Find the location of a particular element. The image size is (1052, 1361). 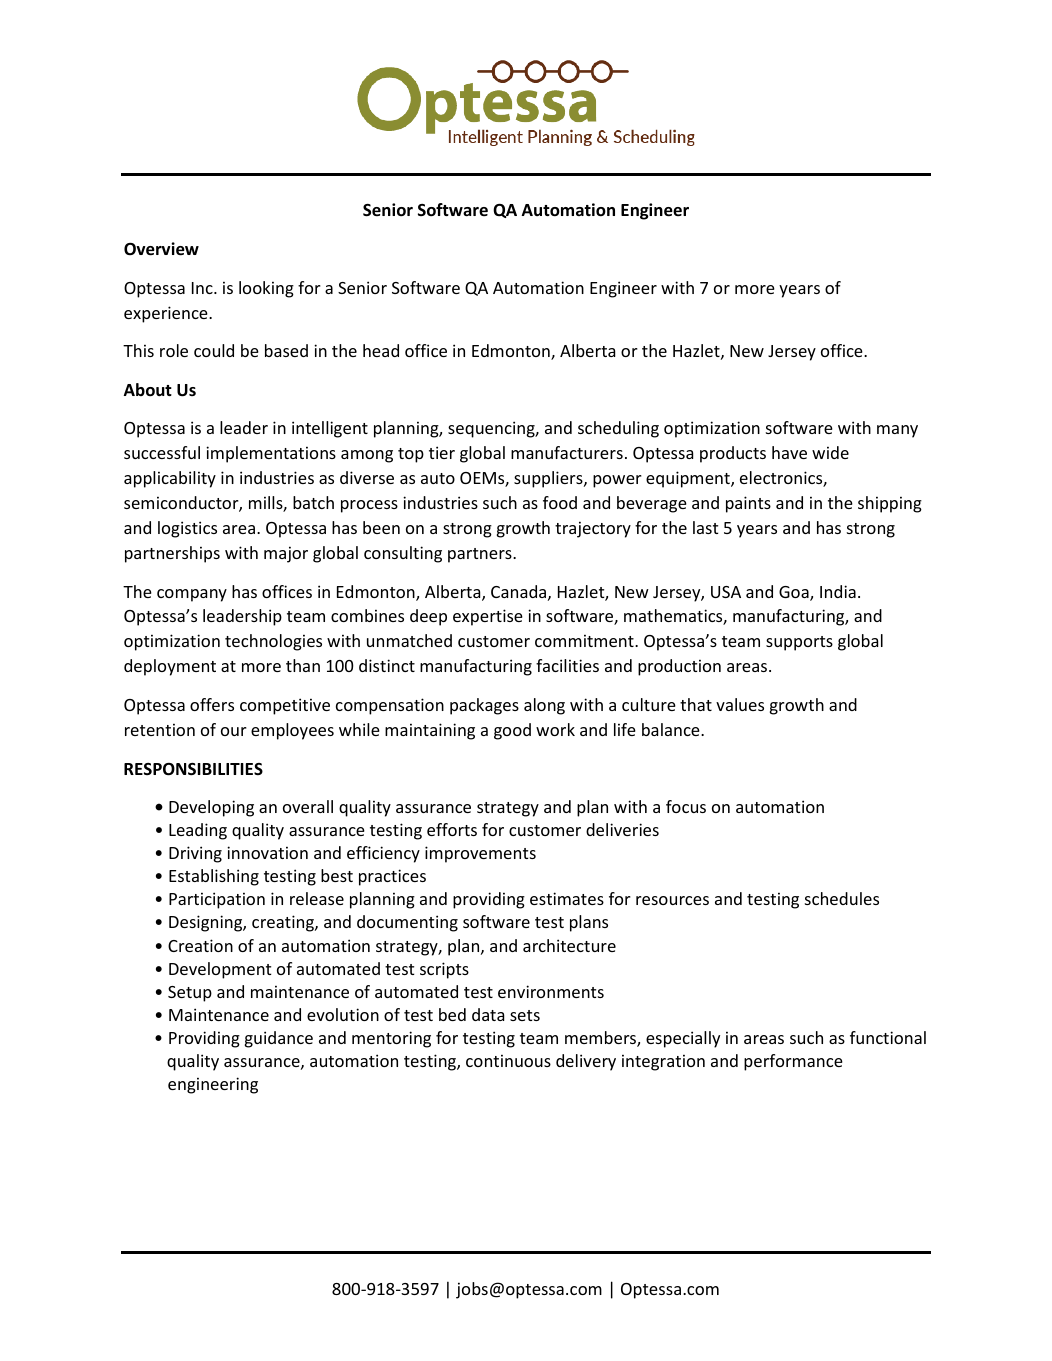

head is located at coordinates (381, 350).
